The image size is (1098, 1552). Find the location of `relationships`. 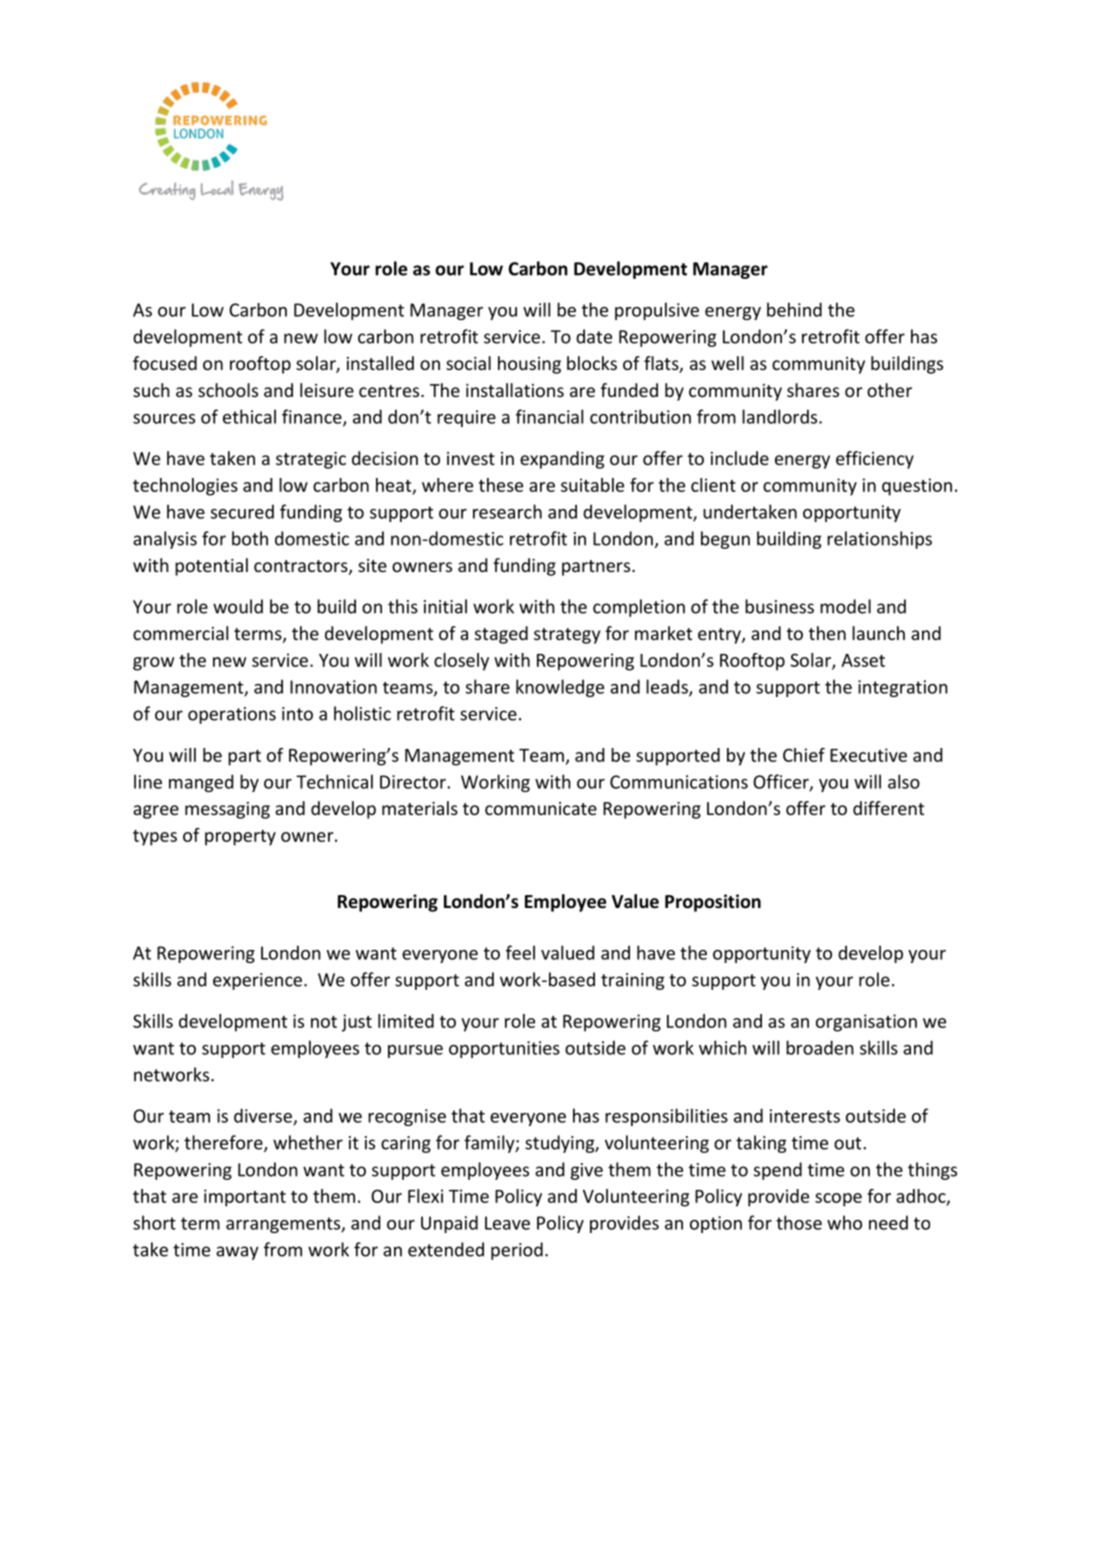

relationships is located at coordinates (879, 540).
